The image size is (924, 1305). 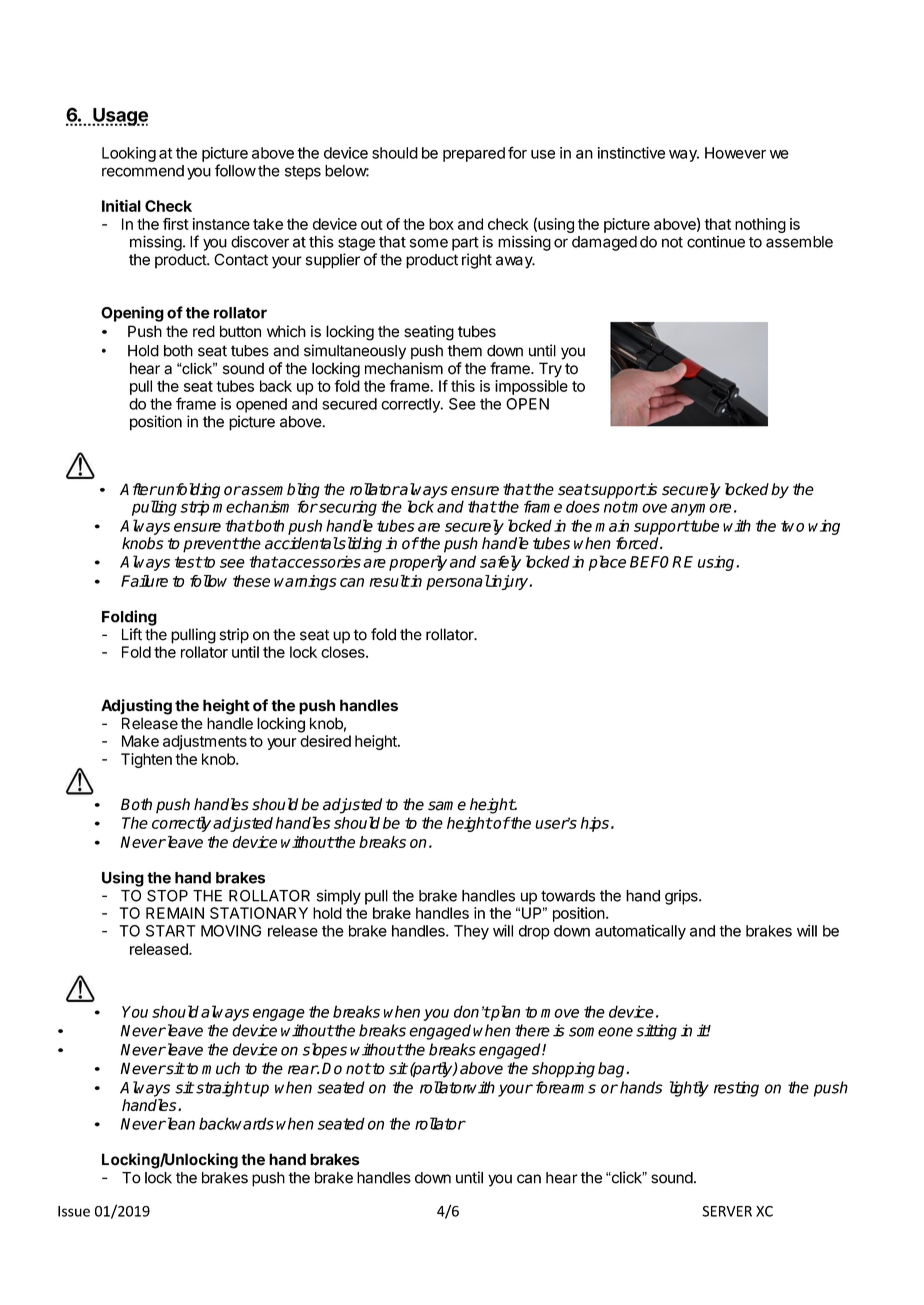 I want to click on Lift, so click(x=132, y=634).
